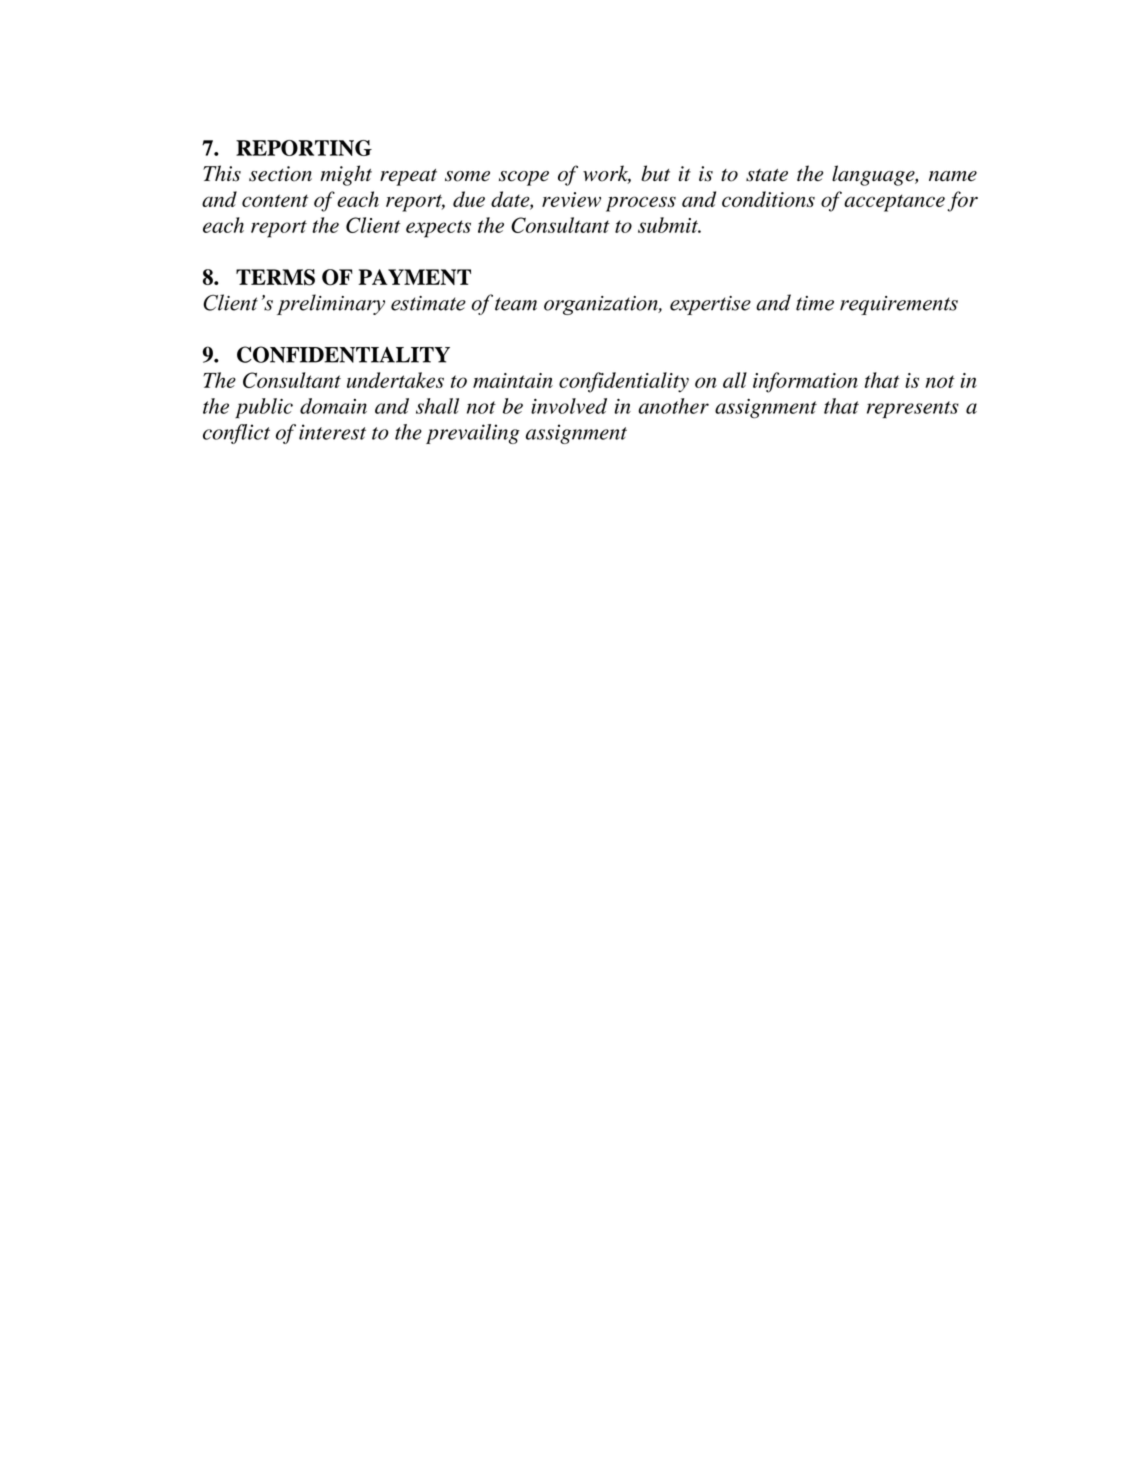 The image size is (1146, 1483). What do you see at coordinates (669, 225) in the screenshot?
I see `submit` at bounding box center [669, 225].
